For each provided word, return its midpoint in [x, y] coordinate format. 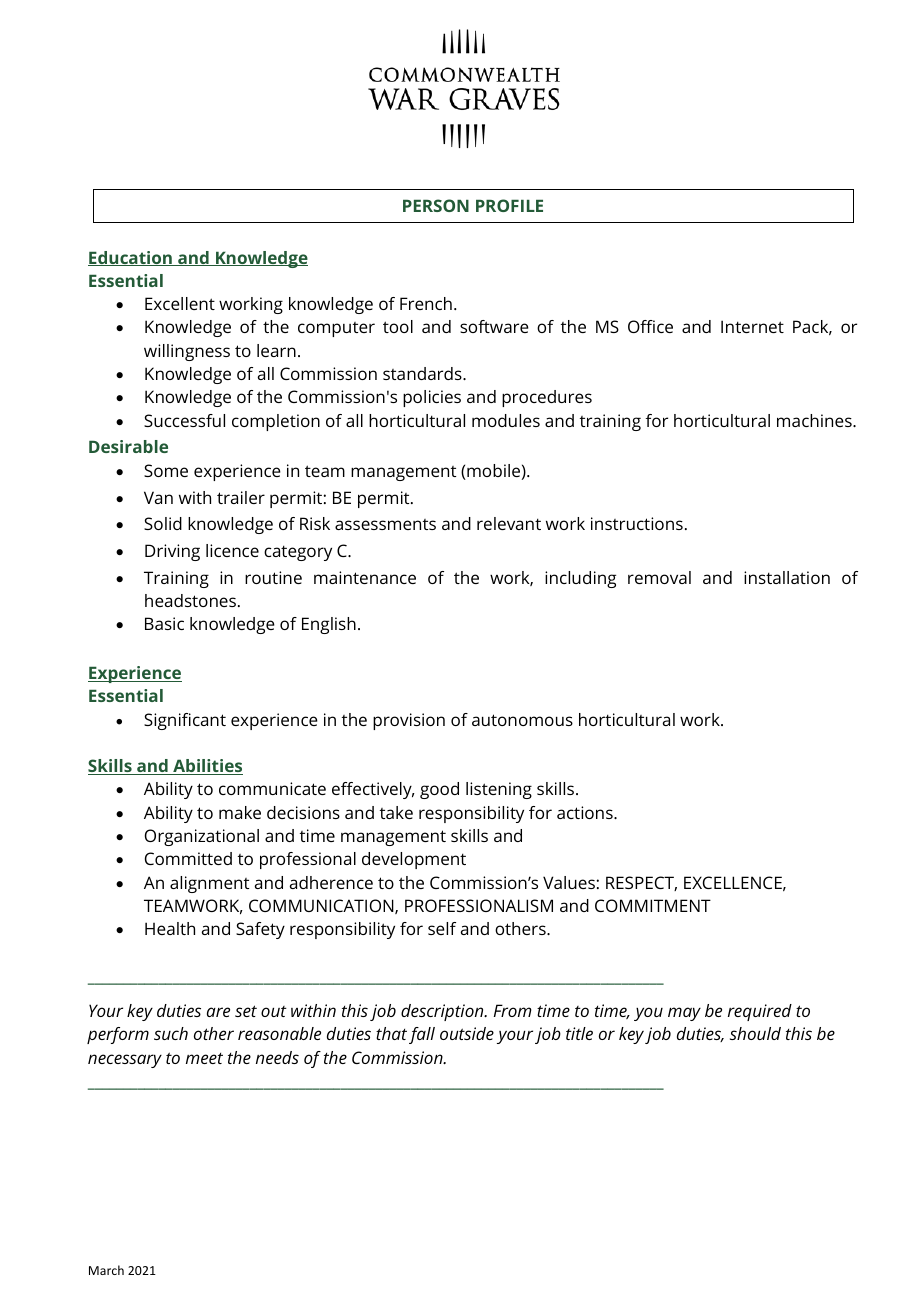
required [760, 1012]
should [755, 1033]
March [106, 1270]
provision [409, 721]
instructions [637, 523]
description [443, 1012]
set [246, 1011]
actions [586, 812]
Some [166, 470]
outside [467, 1033]
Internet [752, 326]
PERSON [436, 205]
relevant [509, 523]
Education [131, 258]
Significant [185, 721]
